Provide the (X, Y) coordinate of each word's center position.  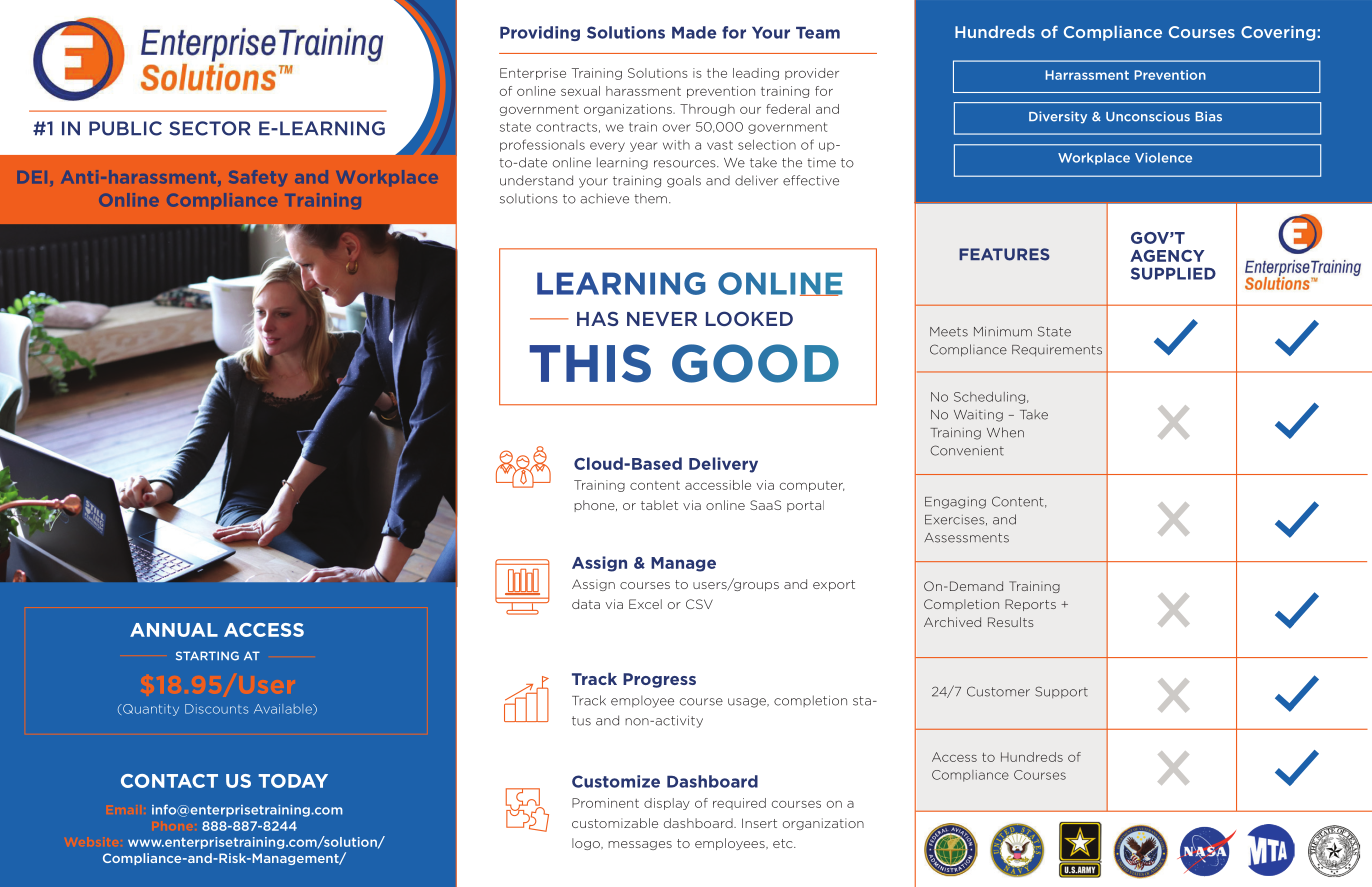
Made (694, 32)
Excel (645, 604)
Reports (1030, 605)
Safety (258, 178)
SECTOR (209, 128)
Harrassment (1087, 75)
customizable (615, 823)
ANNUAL (174, 630)
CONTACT (169, 781)
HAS (597, 318)
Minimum (1003, 331)
